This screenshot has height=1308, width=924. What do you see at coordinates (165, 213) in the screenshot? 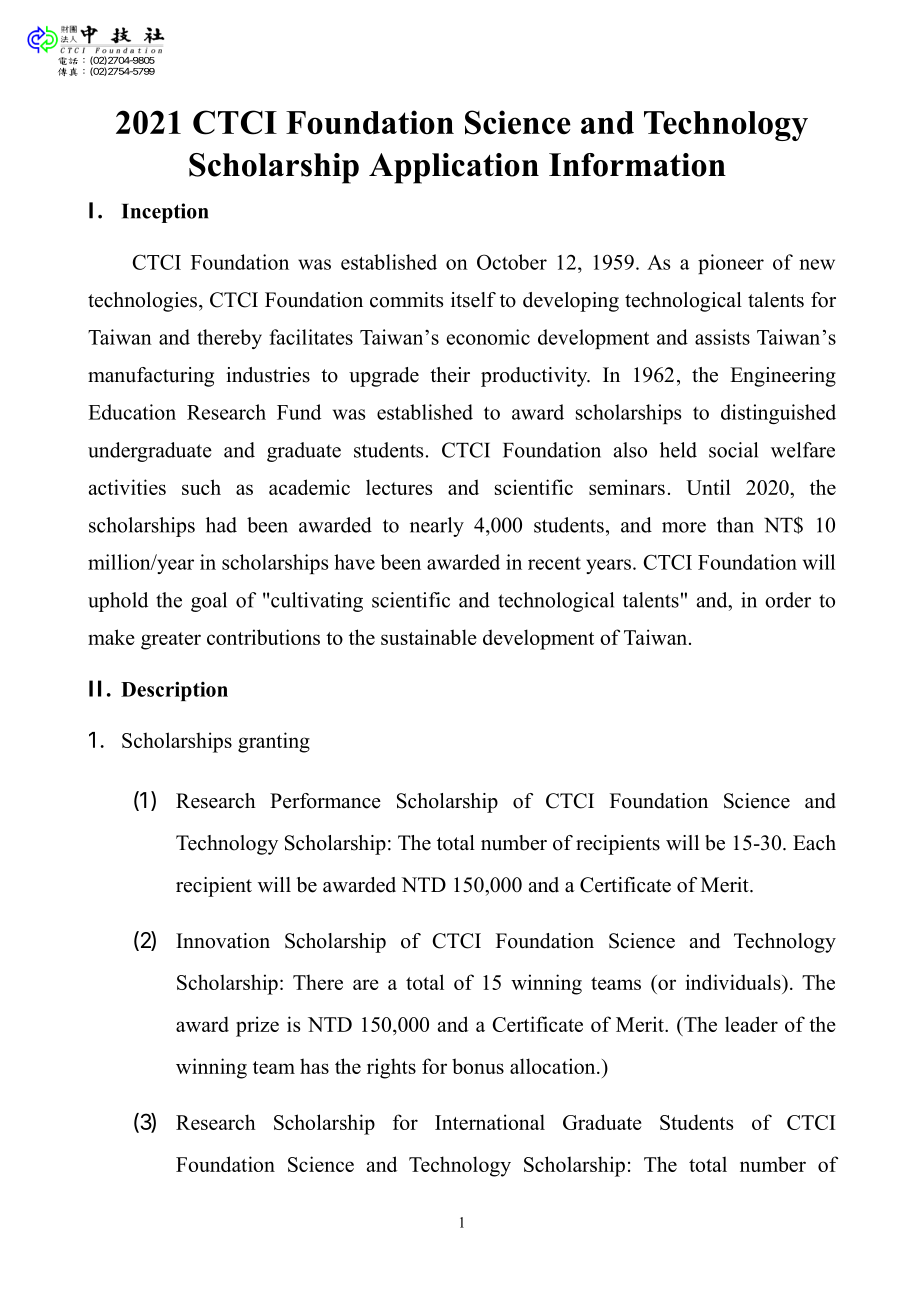
I see `Inception` at bounding box center [165, 213].
